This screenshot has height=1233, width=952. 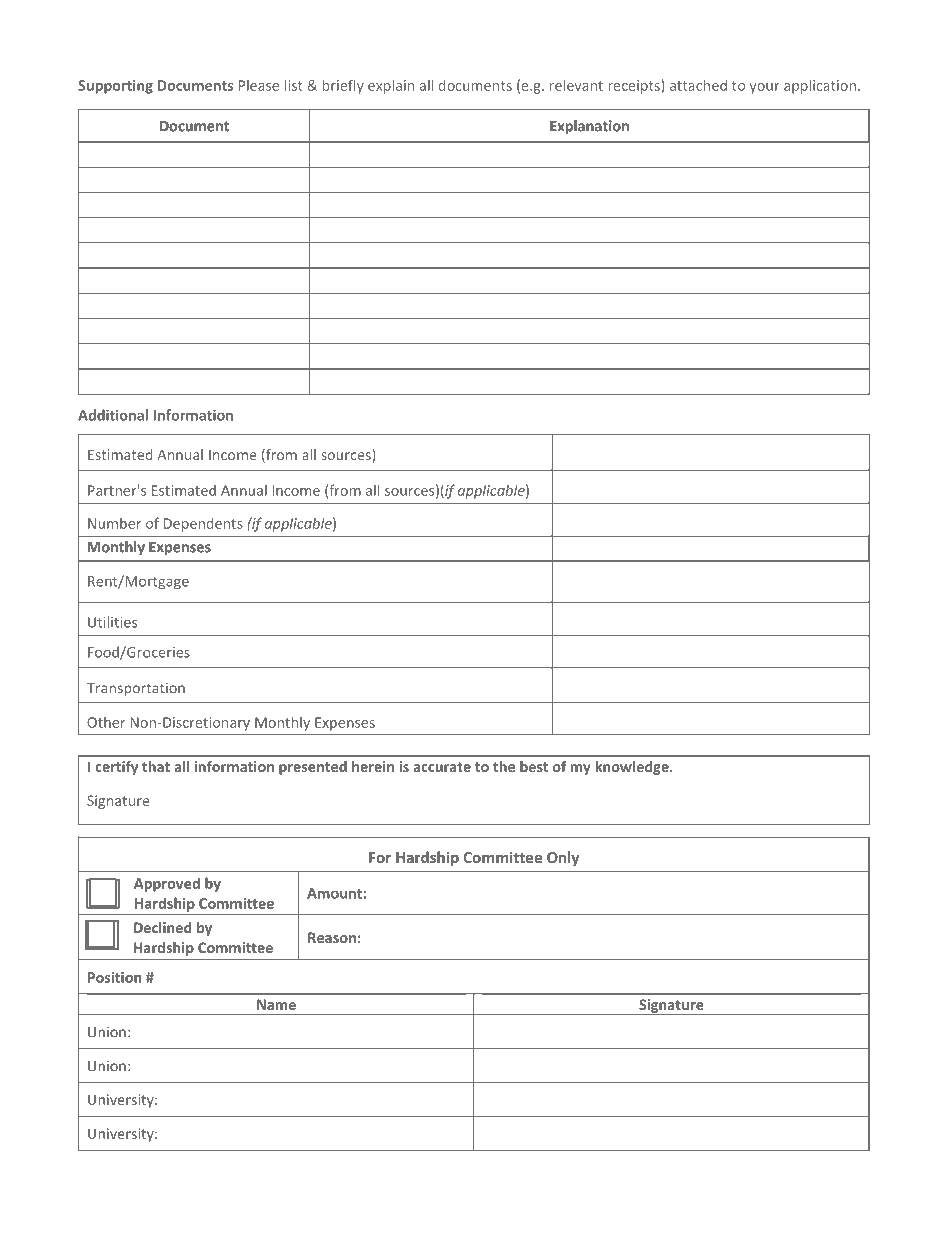 I want to click on Please, so click(x=259, y=85).
